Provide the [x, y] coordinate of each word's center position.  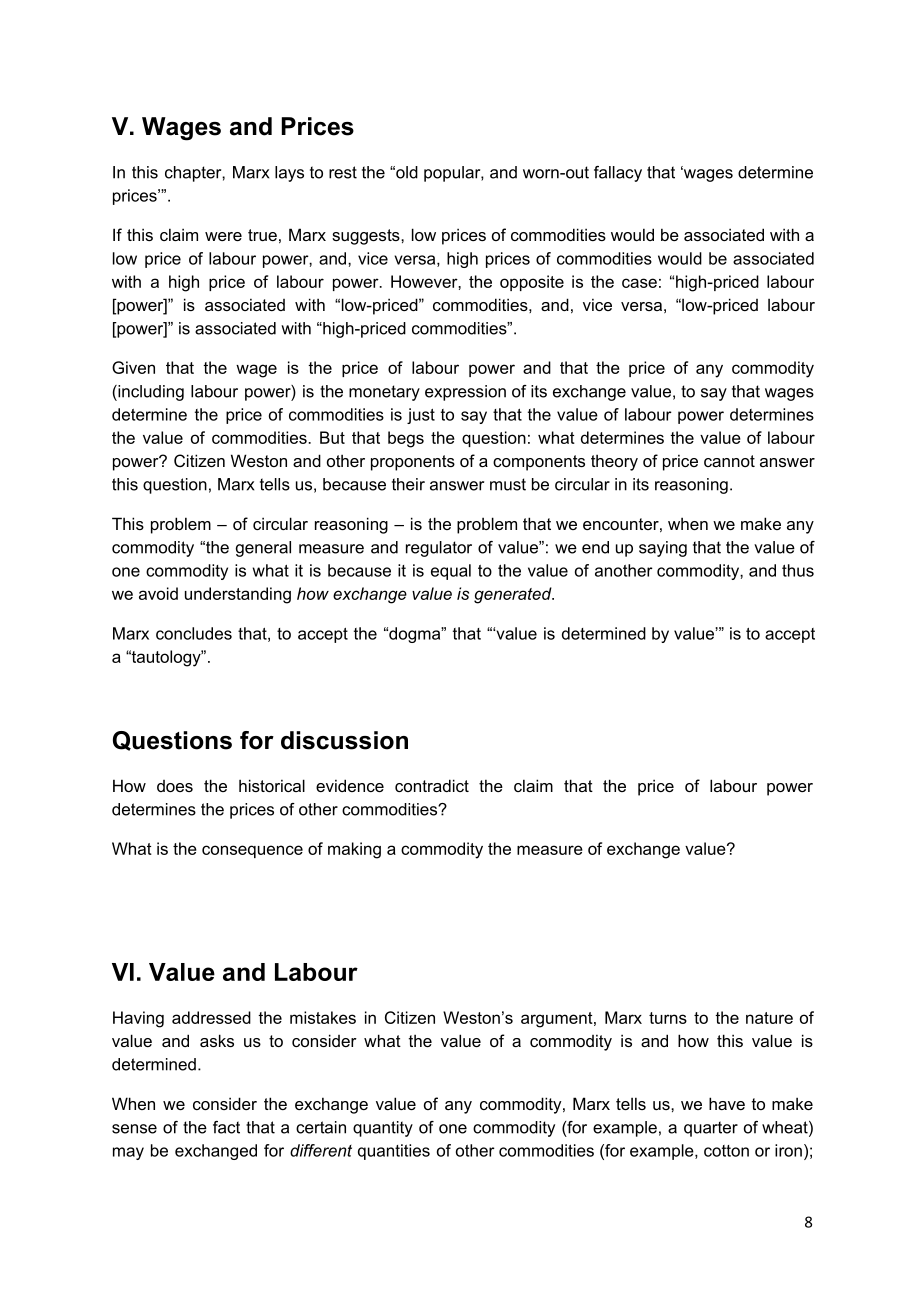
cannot [729, 461]
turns [668, 1018]
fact [226, 1127]
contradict [432, 785]
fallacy [618, 174]
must [508, 484]
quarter [711, 1129]
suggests [367, 237]
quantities [394, 1152]
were [223, 236]
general [263, 549]
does [175, 786]
